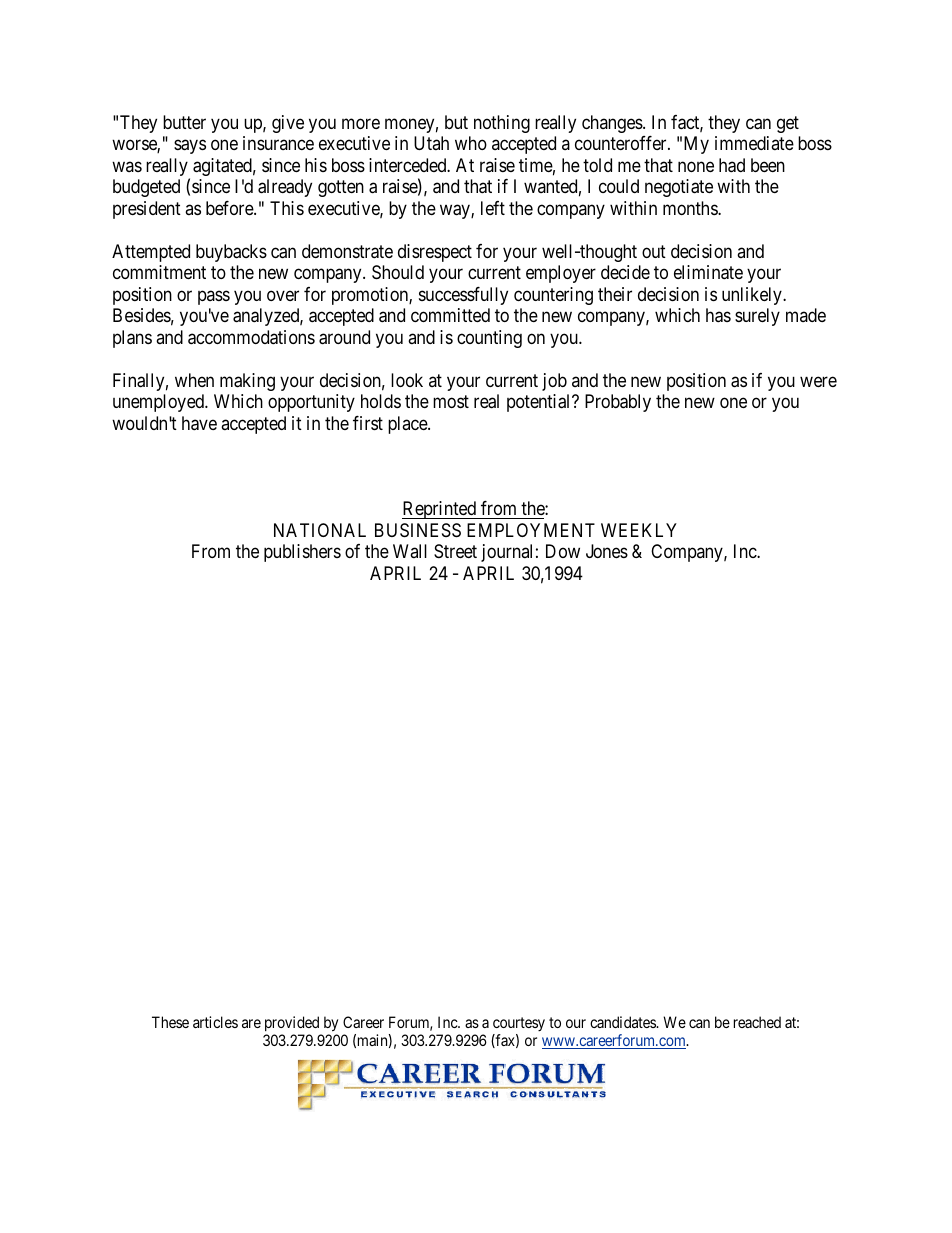 This screenshot has height=1233, width=952. I want to click on Reprinted, so click(440, 510).
